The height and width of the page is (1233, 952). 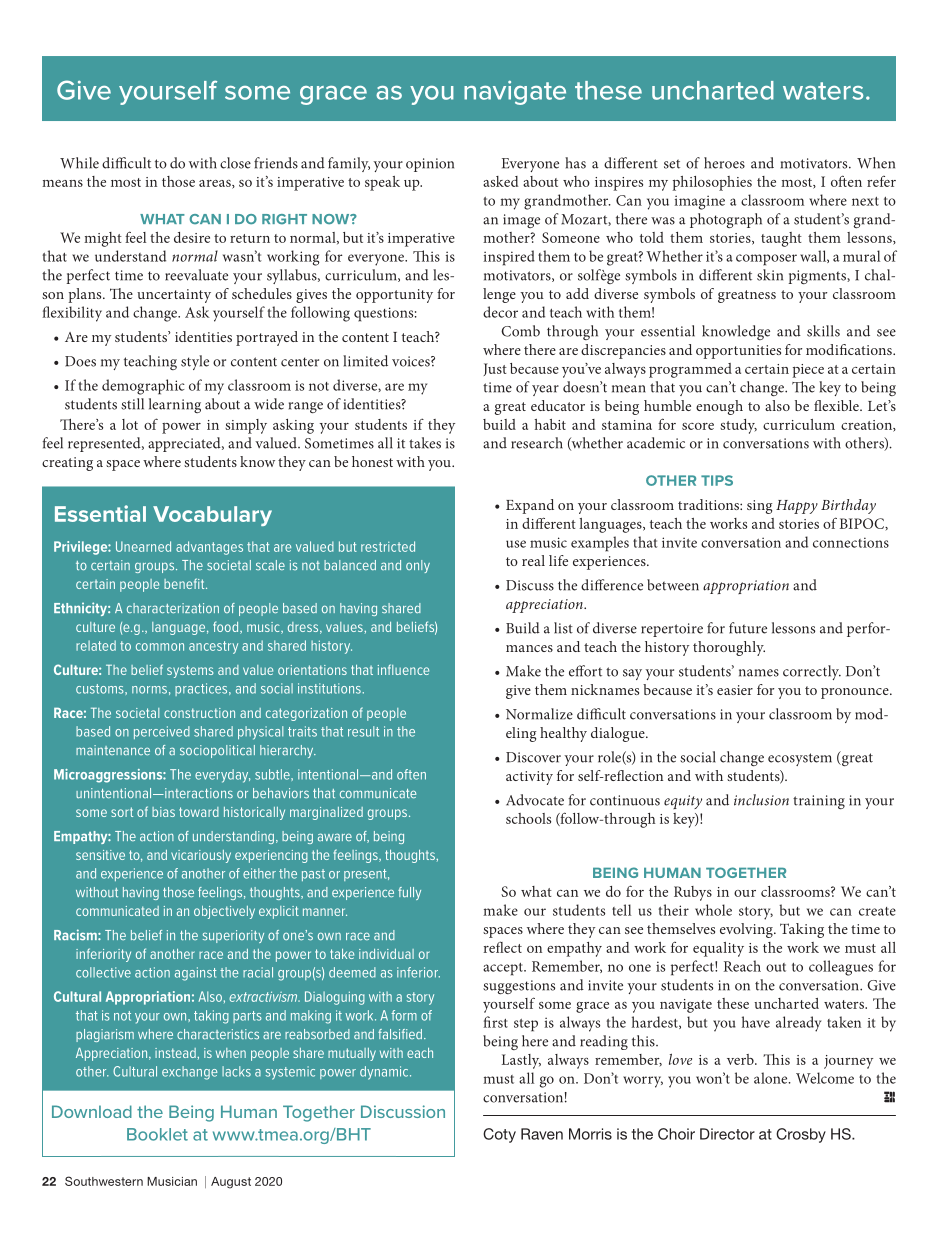 What do you see at coordinates (157, 1134) in the page?
I see `Booklet` at bounding box center [157, 1134].
